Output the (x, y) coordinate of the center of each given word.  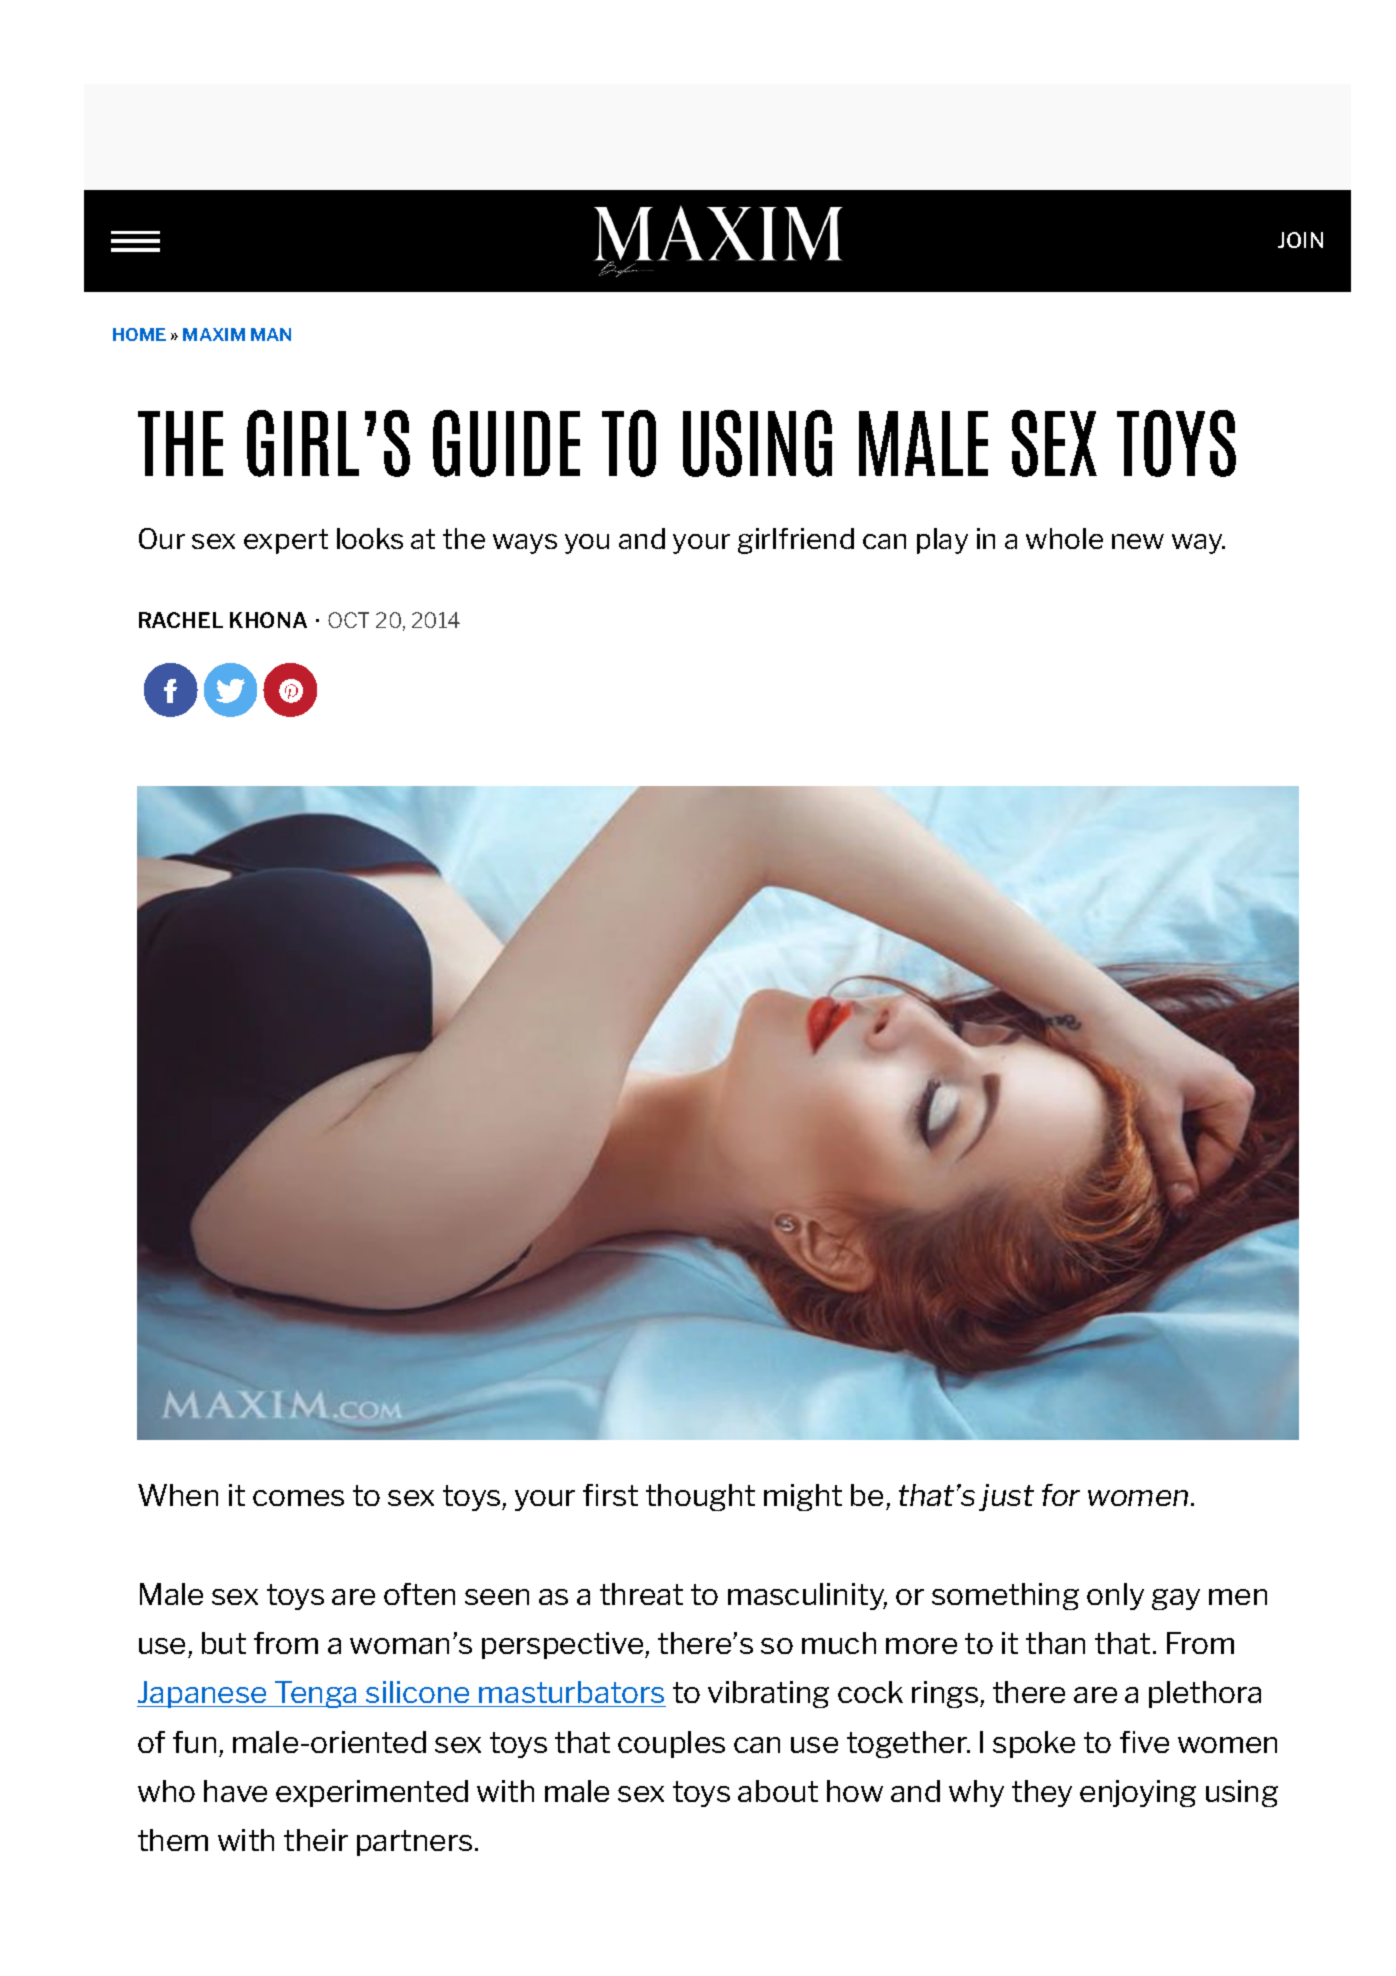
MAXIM (214, 334)
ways (525, 544)
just (1006, 1497)
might (803, 1497)
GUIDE (506, 443)
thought (700, 1497)
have (235, 1791)
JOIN (1300, 240)
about (778, 1791)
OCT (348, 620)
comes (298, 1498)
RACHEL (181, 620)
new (1138, 541)
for (1061, 1495)
